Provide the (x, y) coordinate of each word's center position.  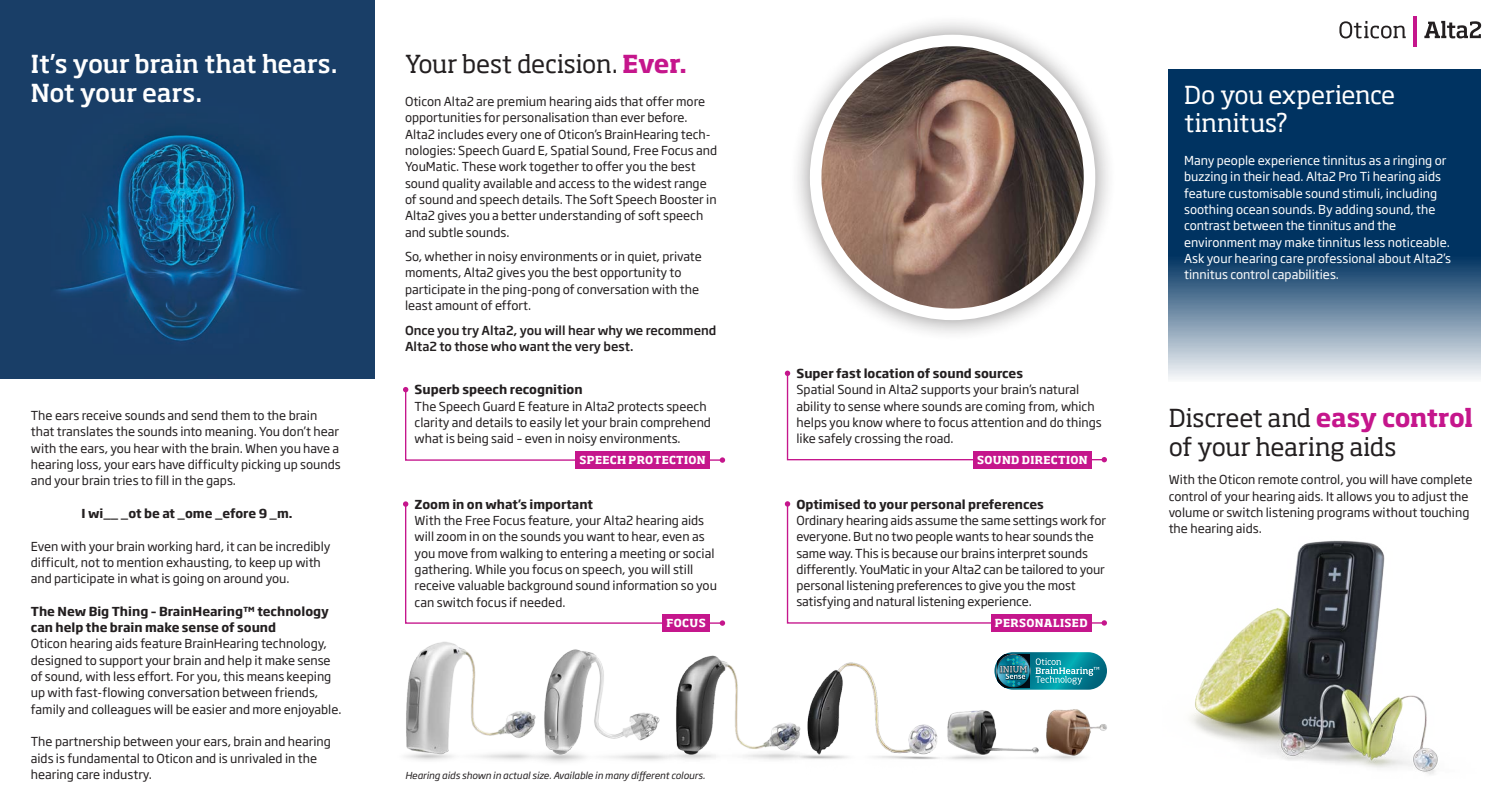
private (682, 257)
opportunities (443, 118)
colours (688, 775)
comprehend (675, 423)
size (541, 775)
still (683, 569)
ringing (1412, 161)
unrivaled (256, 758)
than (604, 117)
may (1270, 245)
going (188, 579)
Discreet (1215, 418)
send (204, 415)
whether (448, 256)
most (1062, 585)
